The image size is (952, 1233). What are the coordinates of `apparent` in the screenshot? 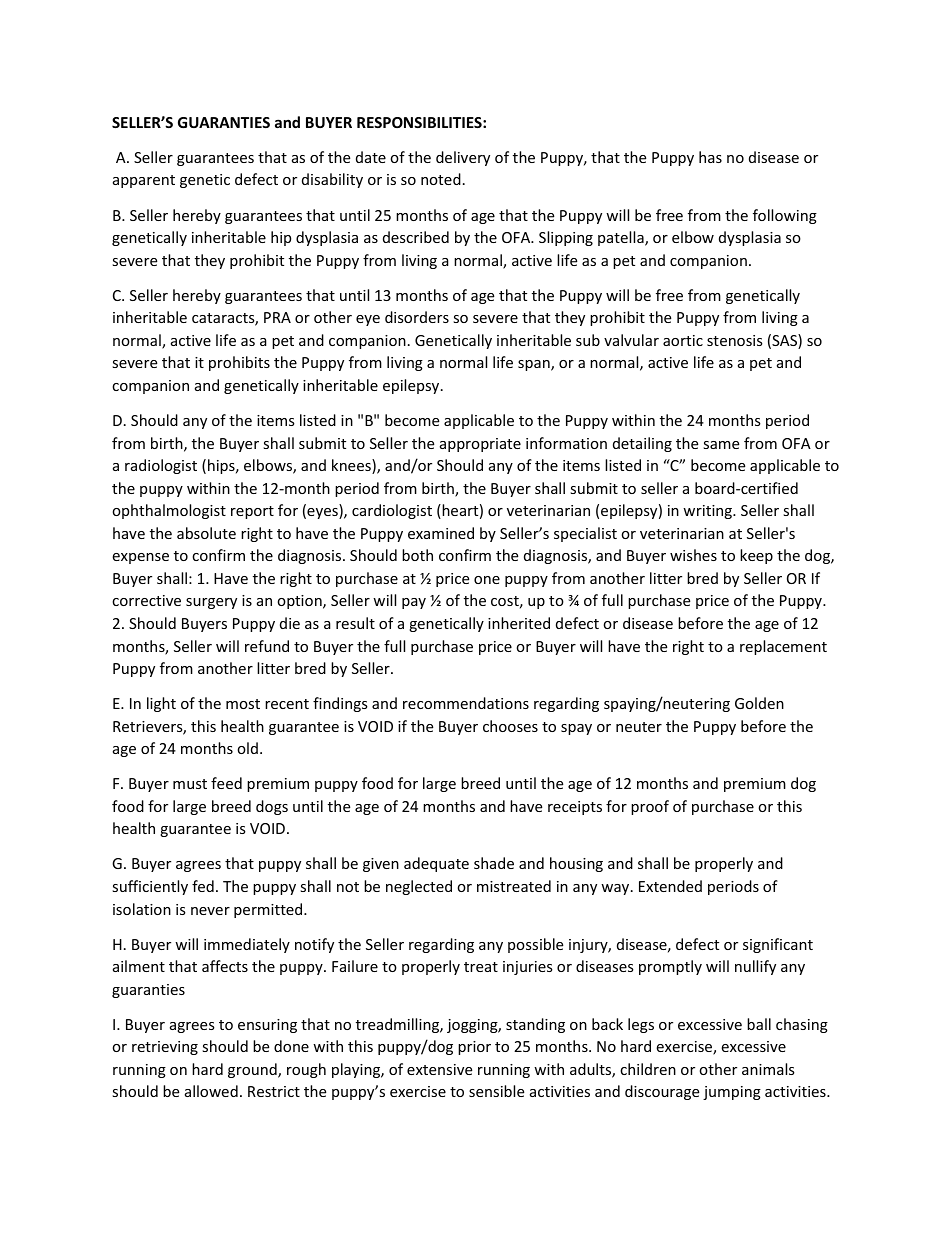 It's located at (144, 181).
